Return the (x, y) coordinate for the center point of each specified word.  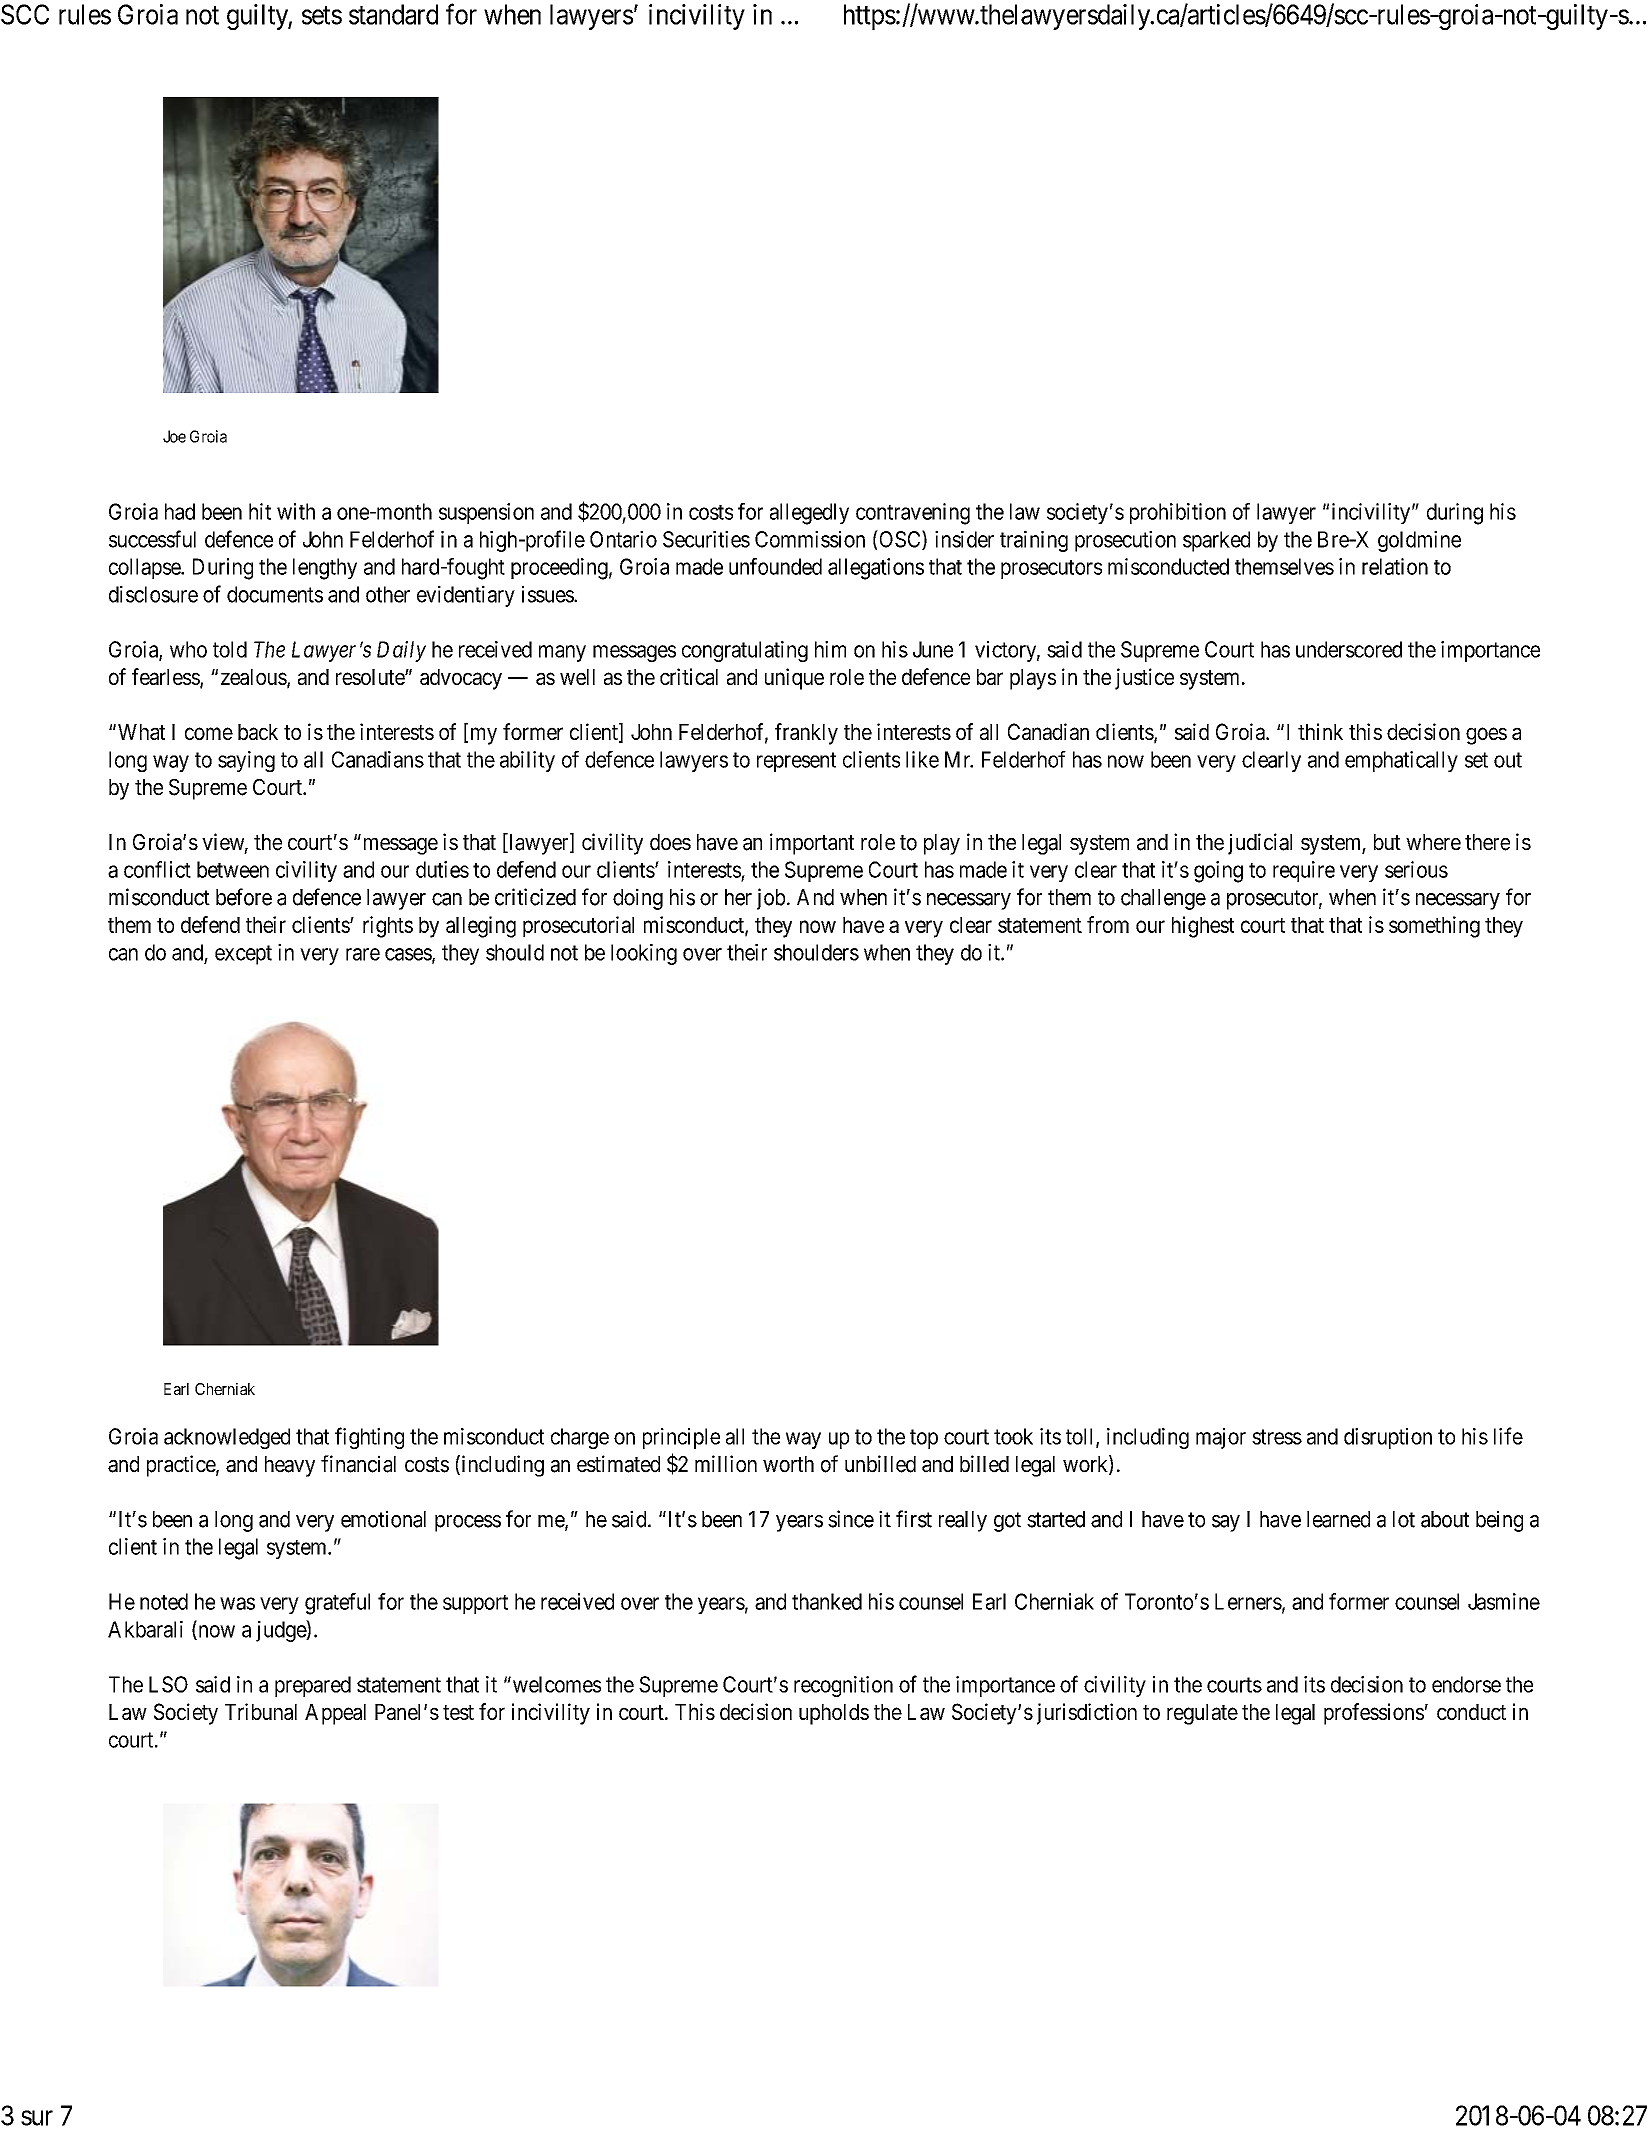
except (243, 955)
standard (393, 14)
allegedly (809, 514)
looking (644, 954)
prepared (313, 1686)
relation (1395, 566)
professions (1374, 1714)
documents (275, 594)
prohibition (1178, 513)
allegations (876, 569)
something (1434, 927)
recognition (843, 1686)
